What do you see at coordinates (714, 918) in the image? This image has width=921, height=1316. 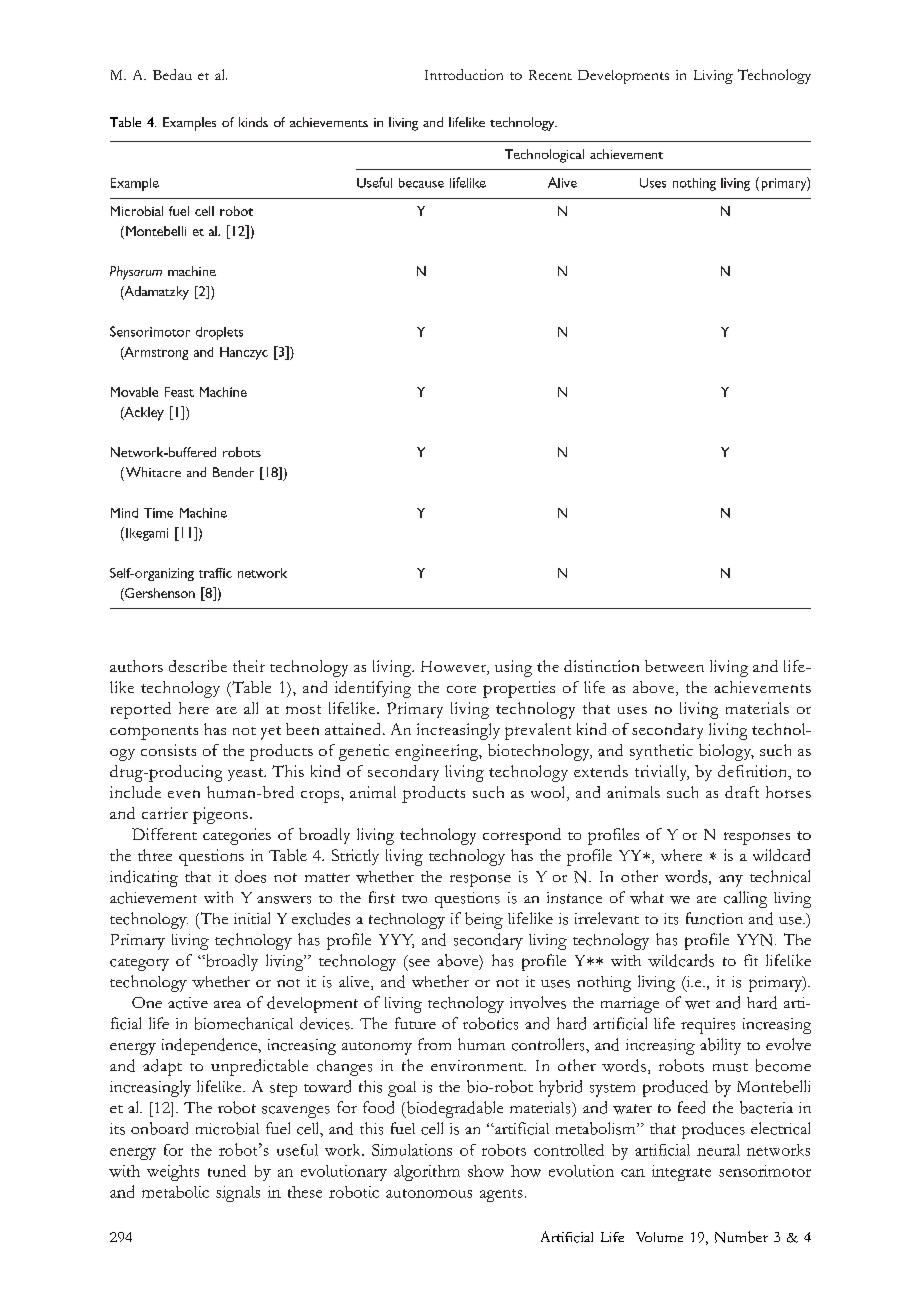 I see `function` at bounding box center [714, 918].
